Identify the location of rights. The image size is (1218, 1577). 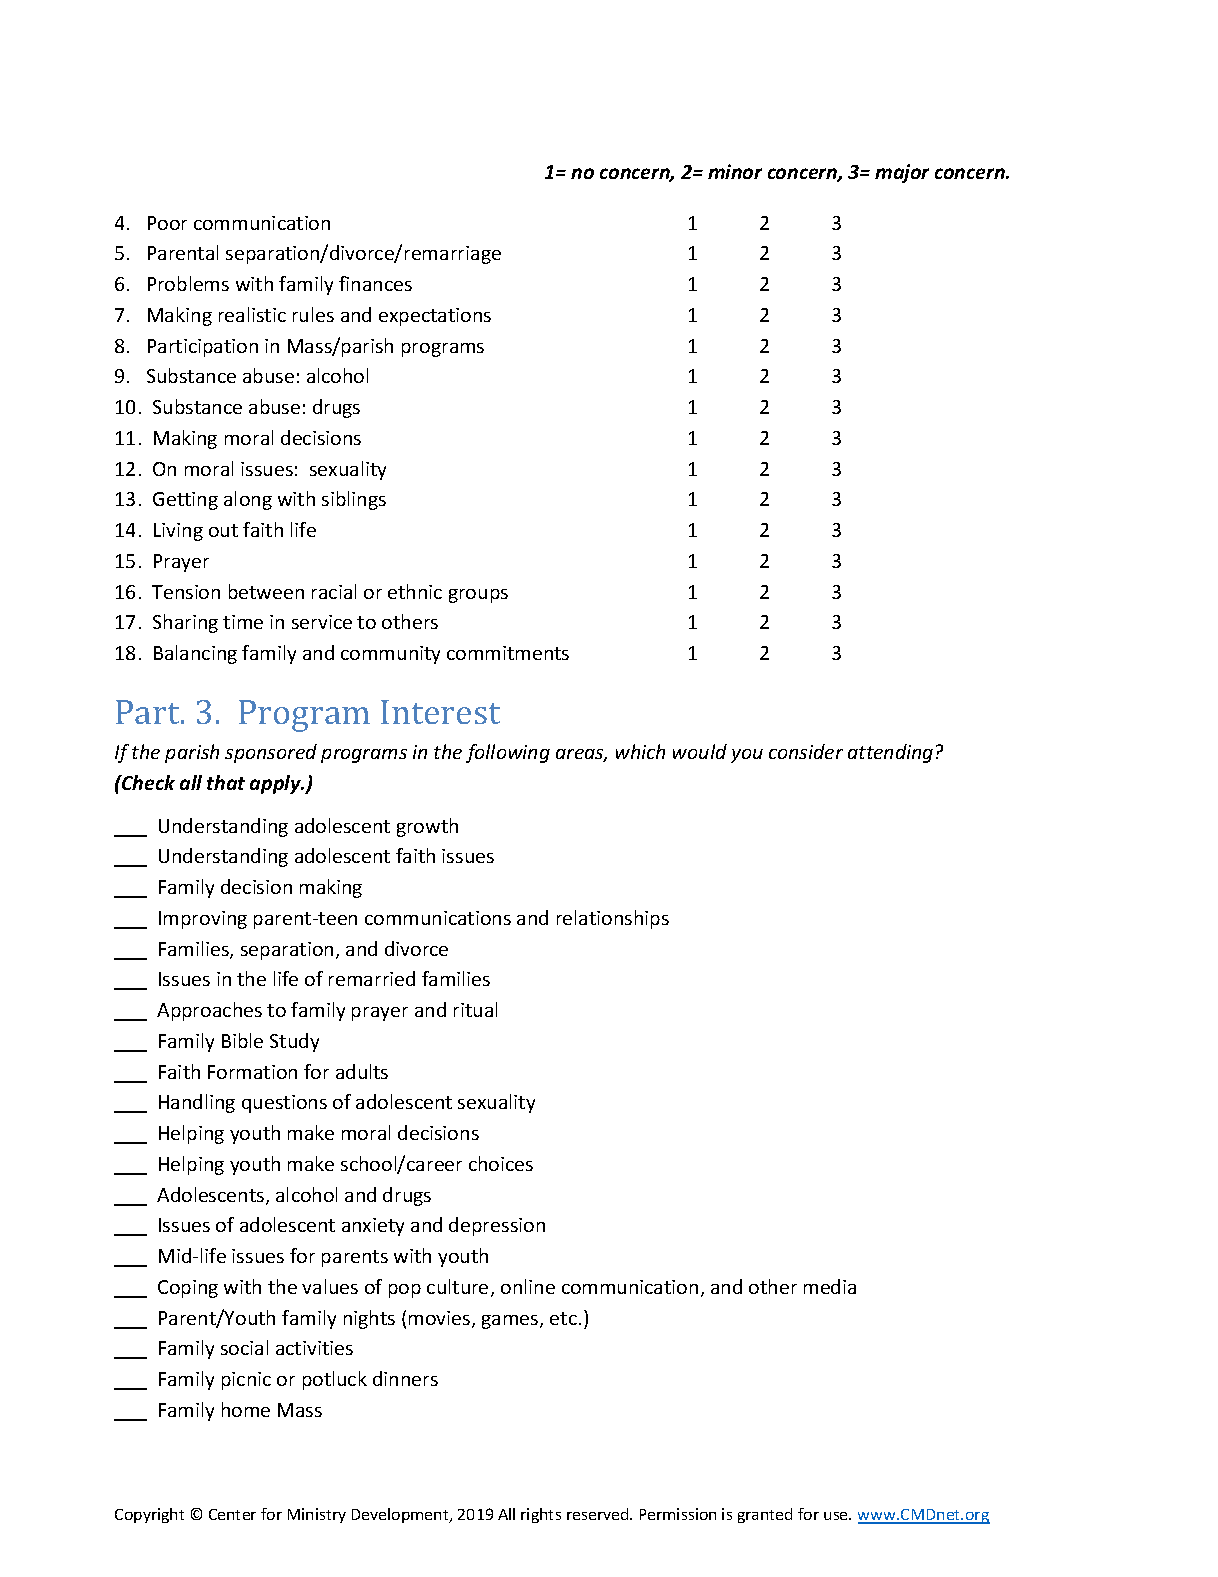
(541, 1515).
